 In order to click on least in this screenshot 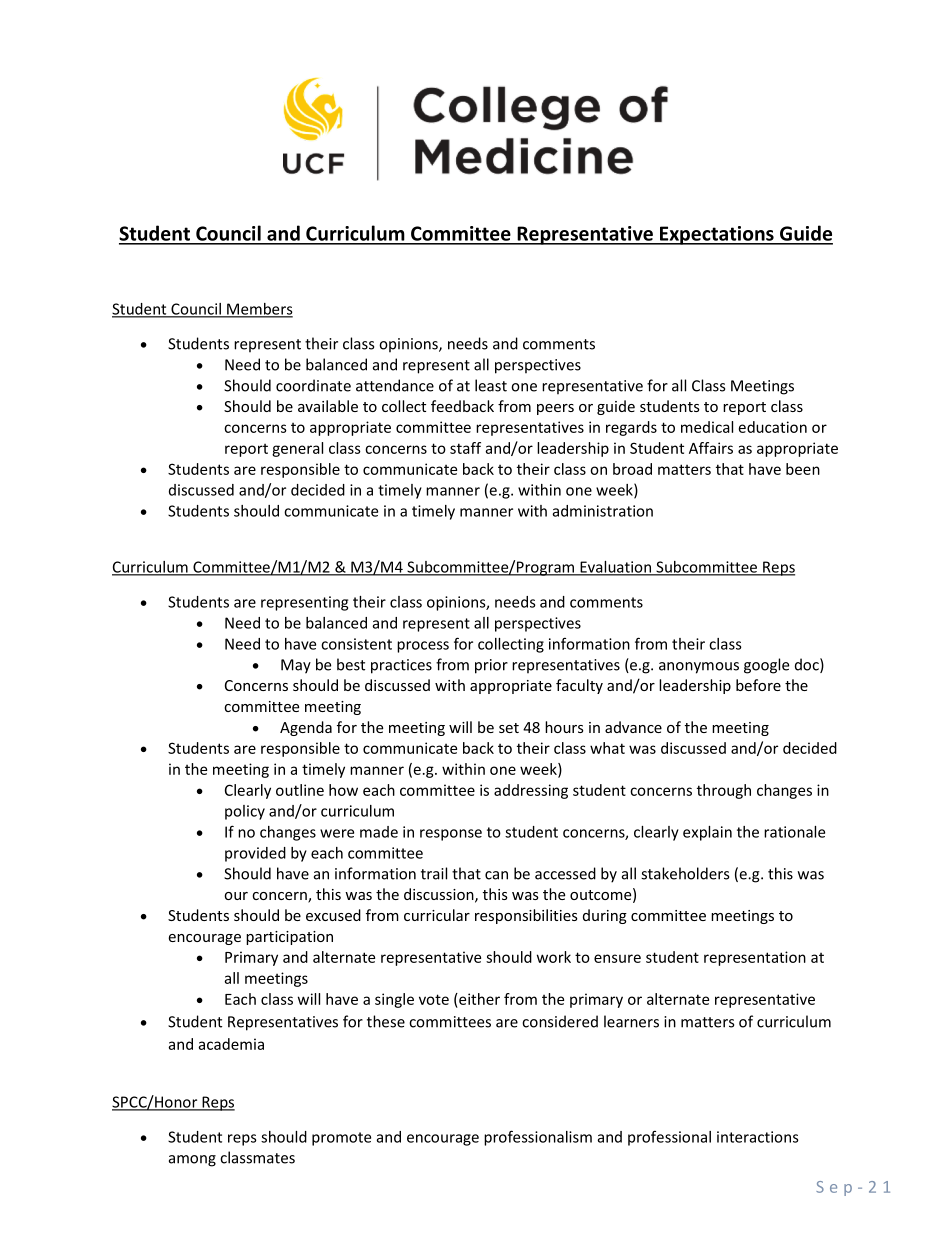, I will do `click(491, 385)`.
